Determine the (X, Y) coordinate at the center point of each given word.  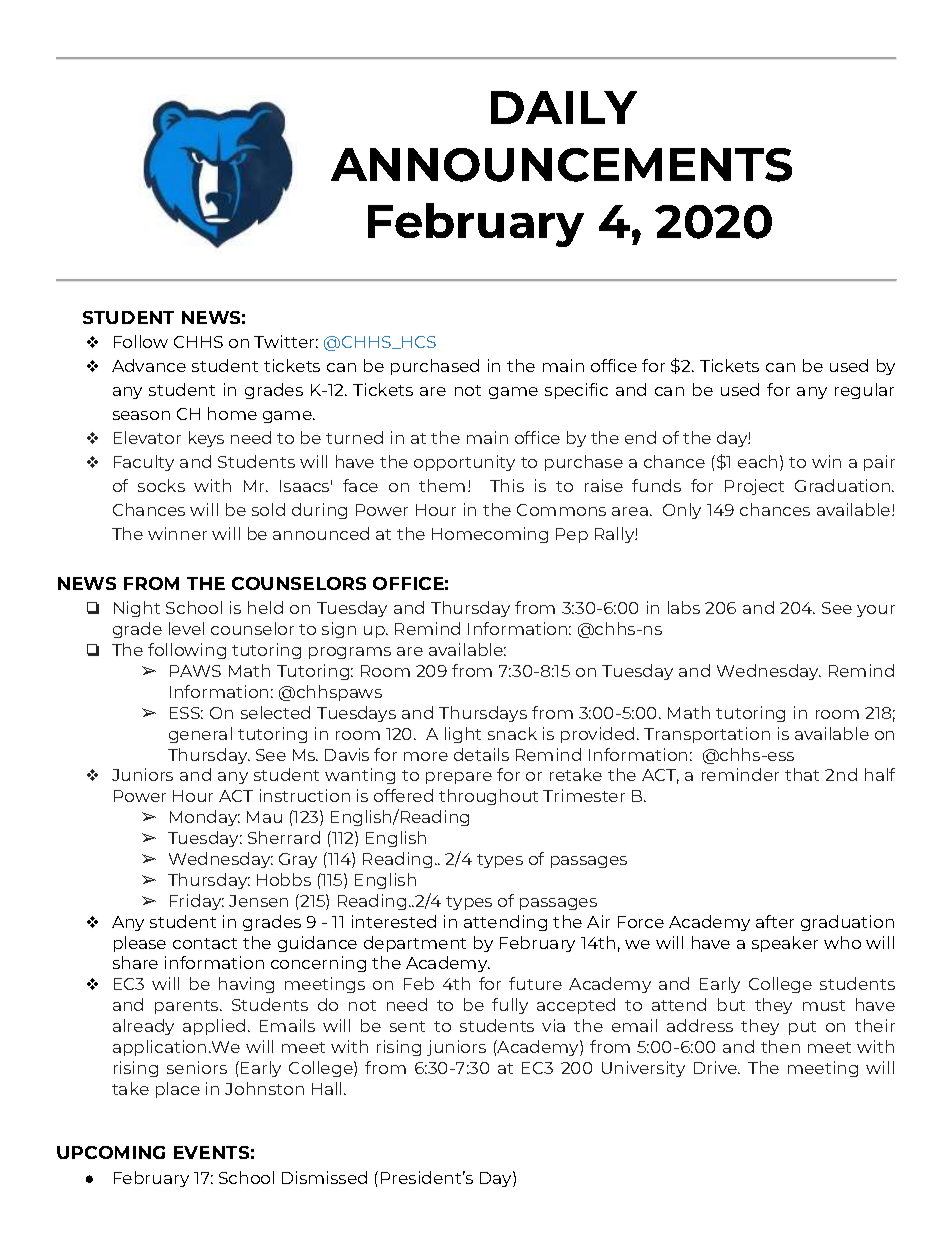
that (802, 774)
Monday (205, 818)
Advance (149, 365)
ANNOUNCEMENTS (561, 165)
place (178, 1090)
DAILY (564, 107)
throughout (488, 797)
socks (161, 485)
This (507, 485)
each (757, 461)
